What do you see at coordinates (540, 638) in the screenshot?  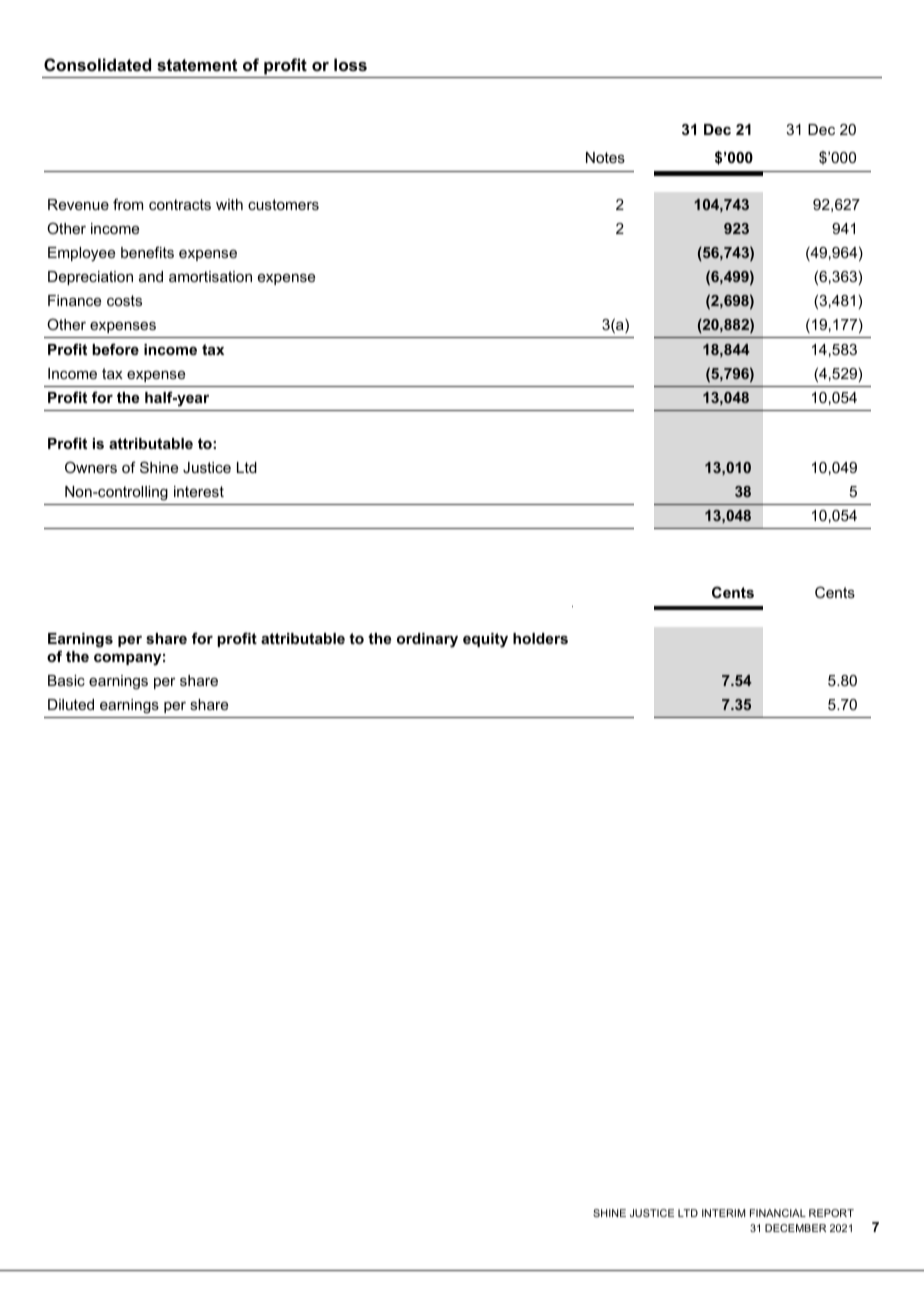 I see `holders` at bounding box center [540, 638].
